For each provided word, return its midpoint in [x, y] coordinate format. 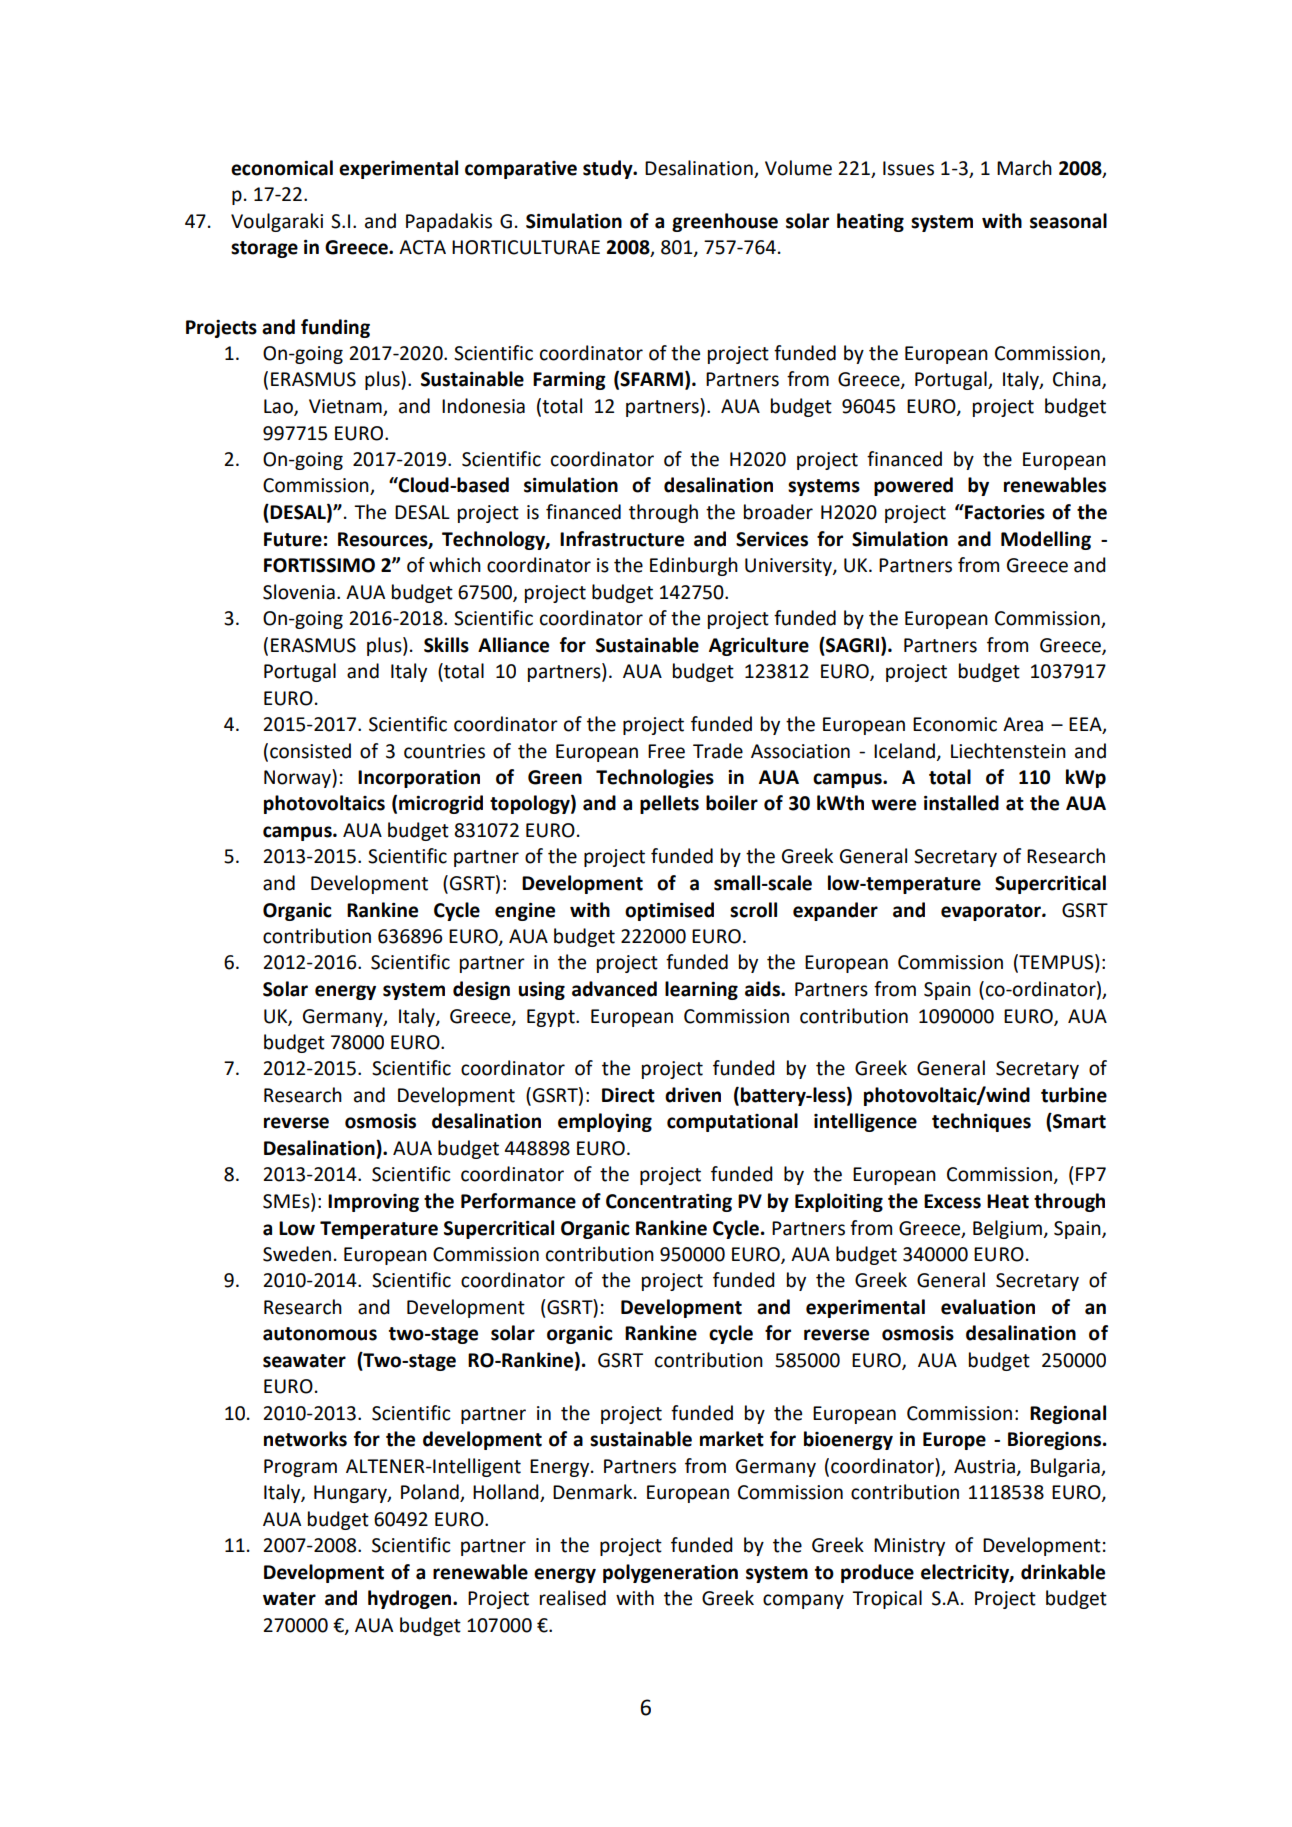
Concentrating [669, 1203]
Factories [1004, 512]
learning [701, 990]
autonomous [320, 1334]
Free [666, 751]
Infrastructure [622, 539]
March [1024, 168]
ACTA [422, 247]
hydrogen [411, 1599]
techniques [981, 1122]
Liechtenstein [1008, 751]
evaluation [988, 1307]
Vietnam [346, 407]
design [481, 990]
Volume [798, 168]
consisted [310, 751]
